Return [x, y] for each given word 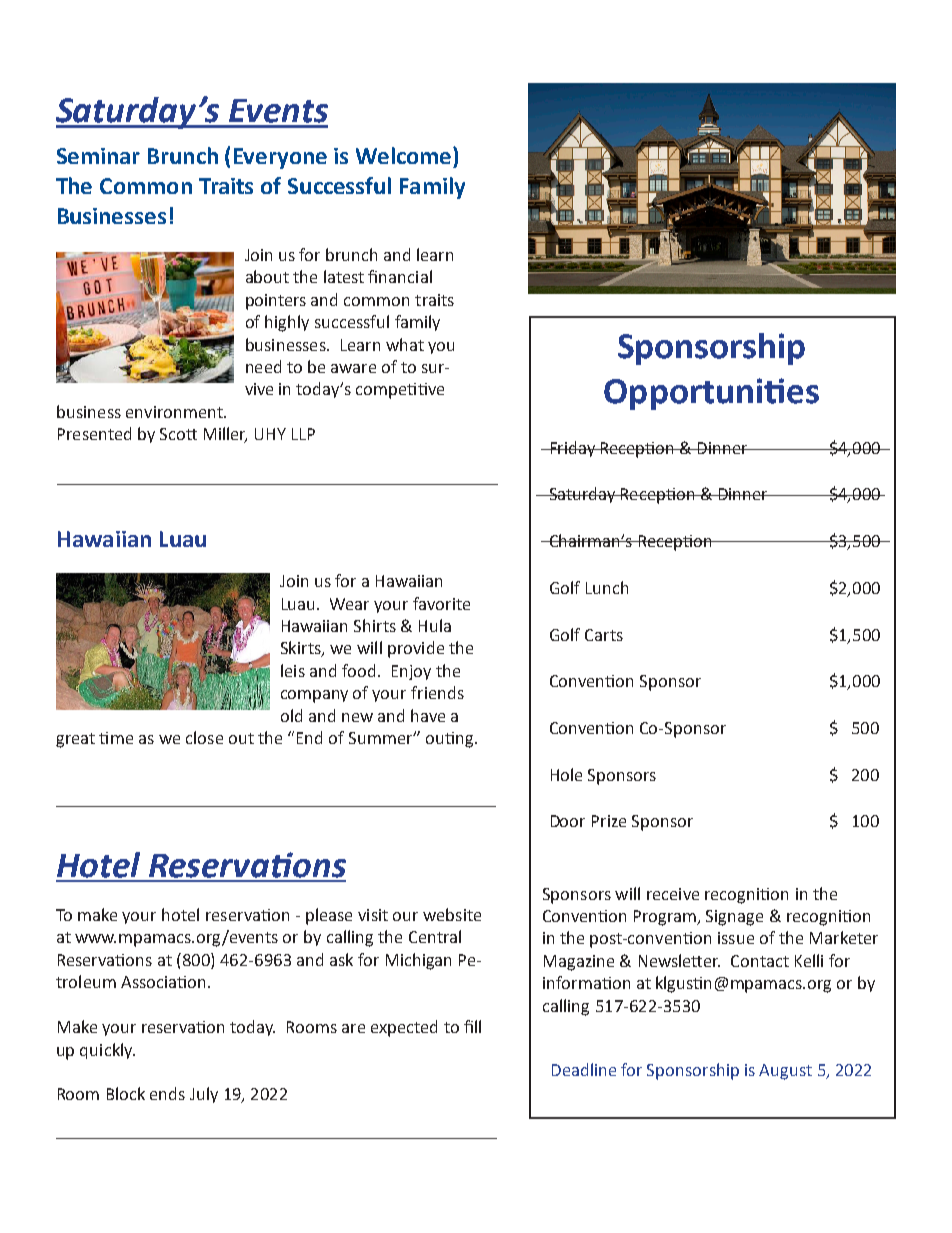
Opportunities [711, 394]
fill [472, 1026]
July [204, 1095]
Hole [566, 774]
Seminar [98, 156]
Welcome [405, 155]
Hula [435, 625]
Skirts [302, 649]
